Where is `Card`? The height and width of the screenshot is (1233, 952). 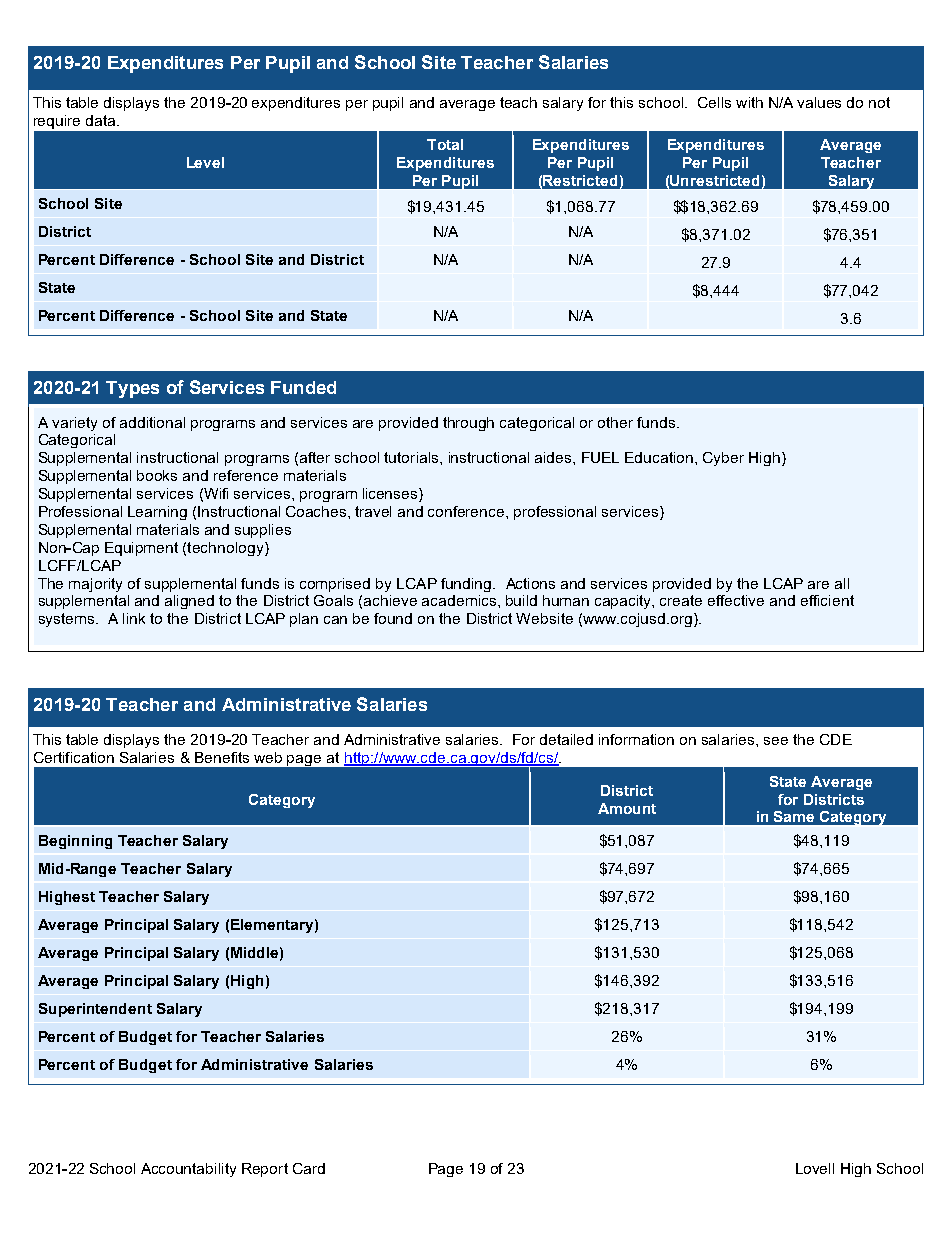
Card is located at coordinates (309, 1168).
